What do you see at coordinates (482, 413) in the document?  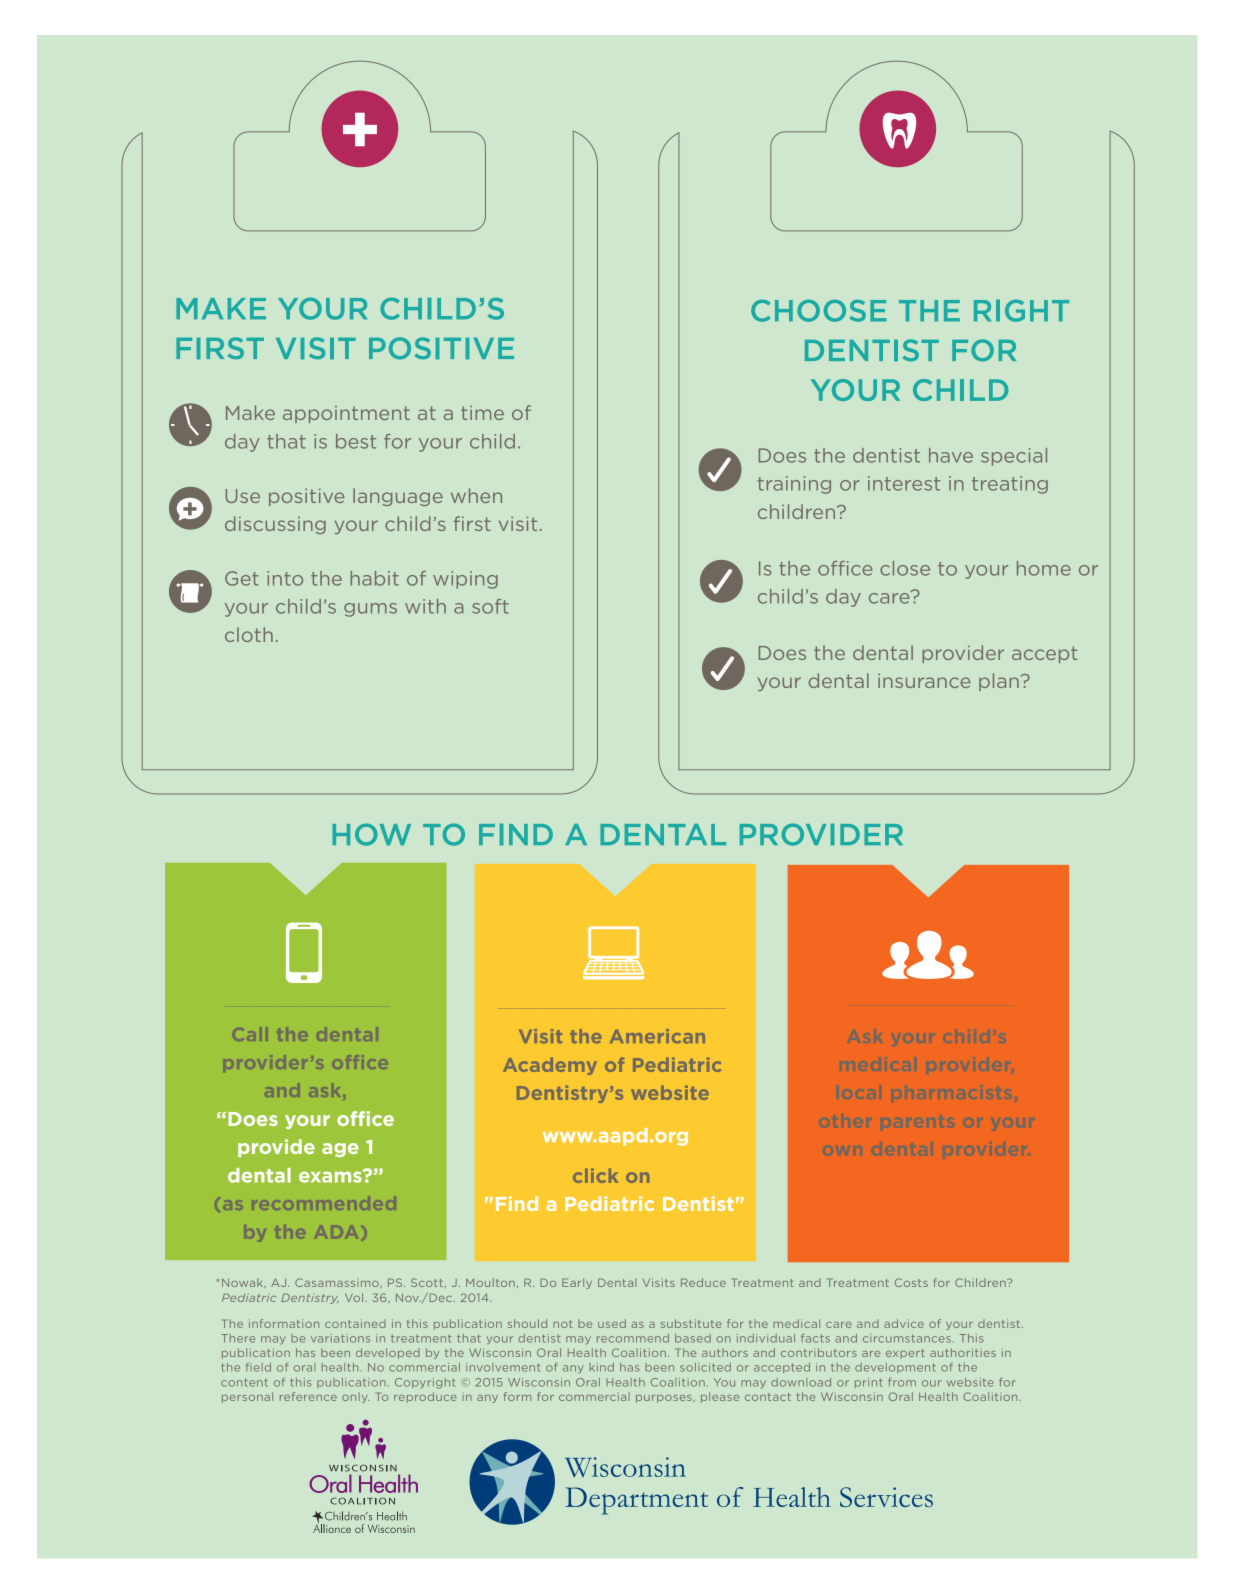 I see `time` at bounding box center [482, 413].
